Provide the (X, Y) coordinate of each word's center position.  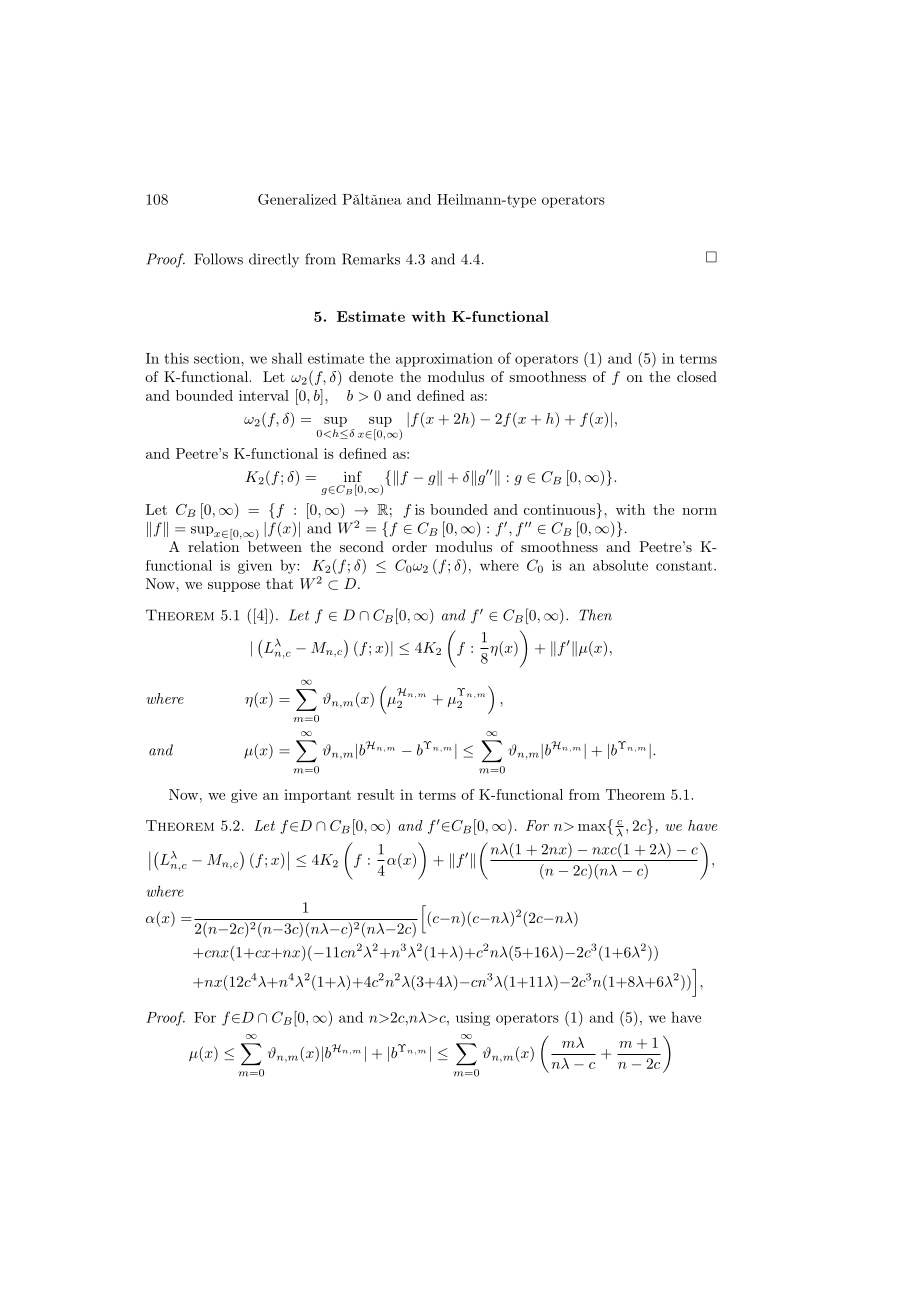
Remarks (371, 259)
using (473, 1019)
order (409, 546)
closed (697, 376)
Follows (218, 259)
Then (595, 615)
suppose (234, 587)
